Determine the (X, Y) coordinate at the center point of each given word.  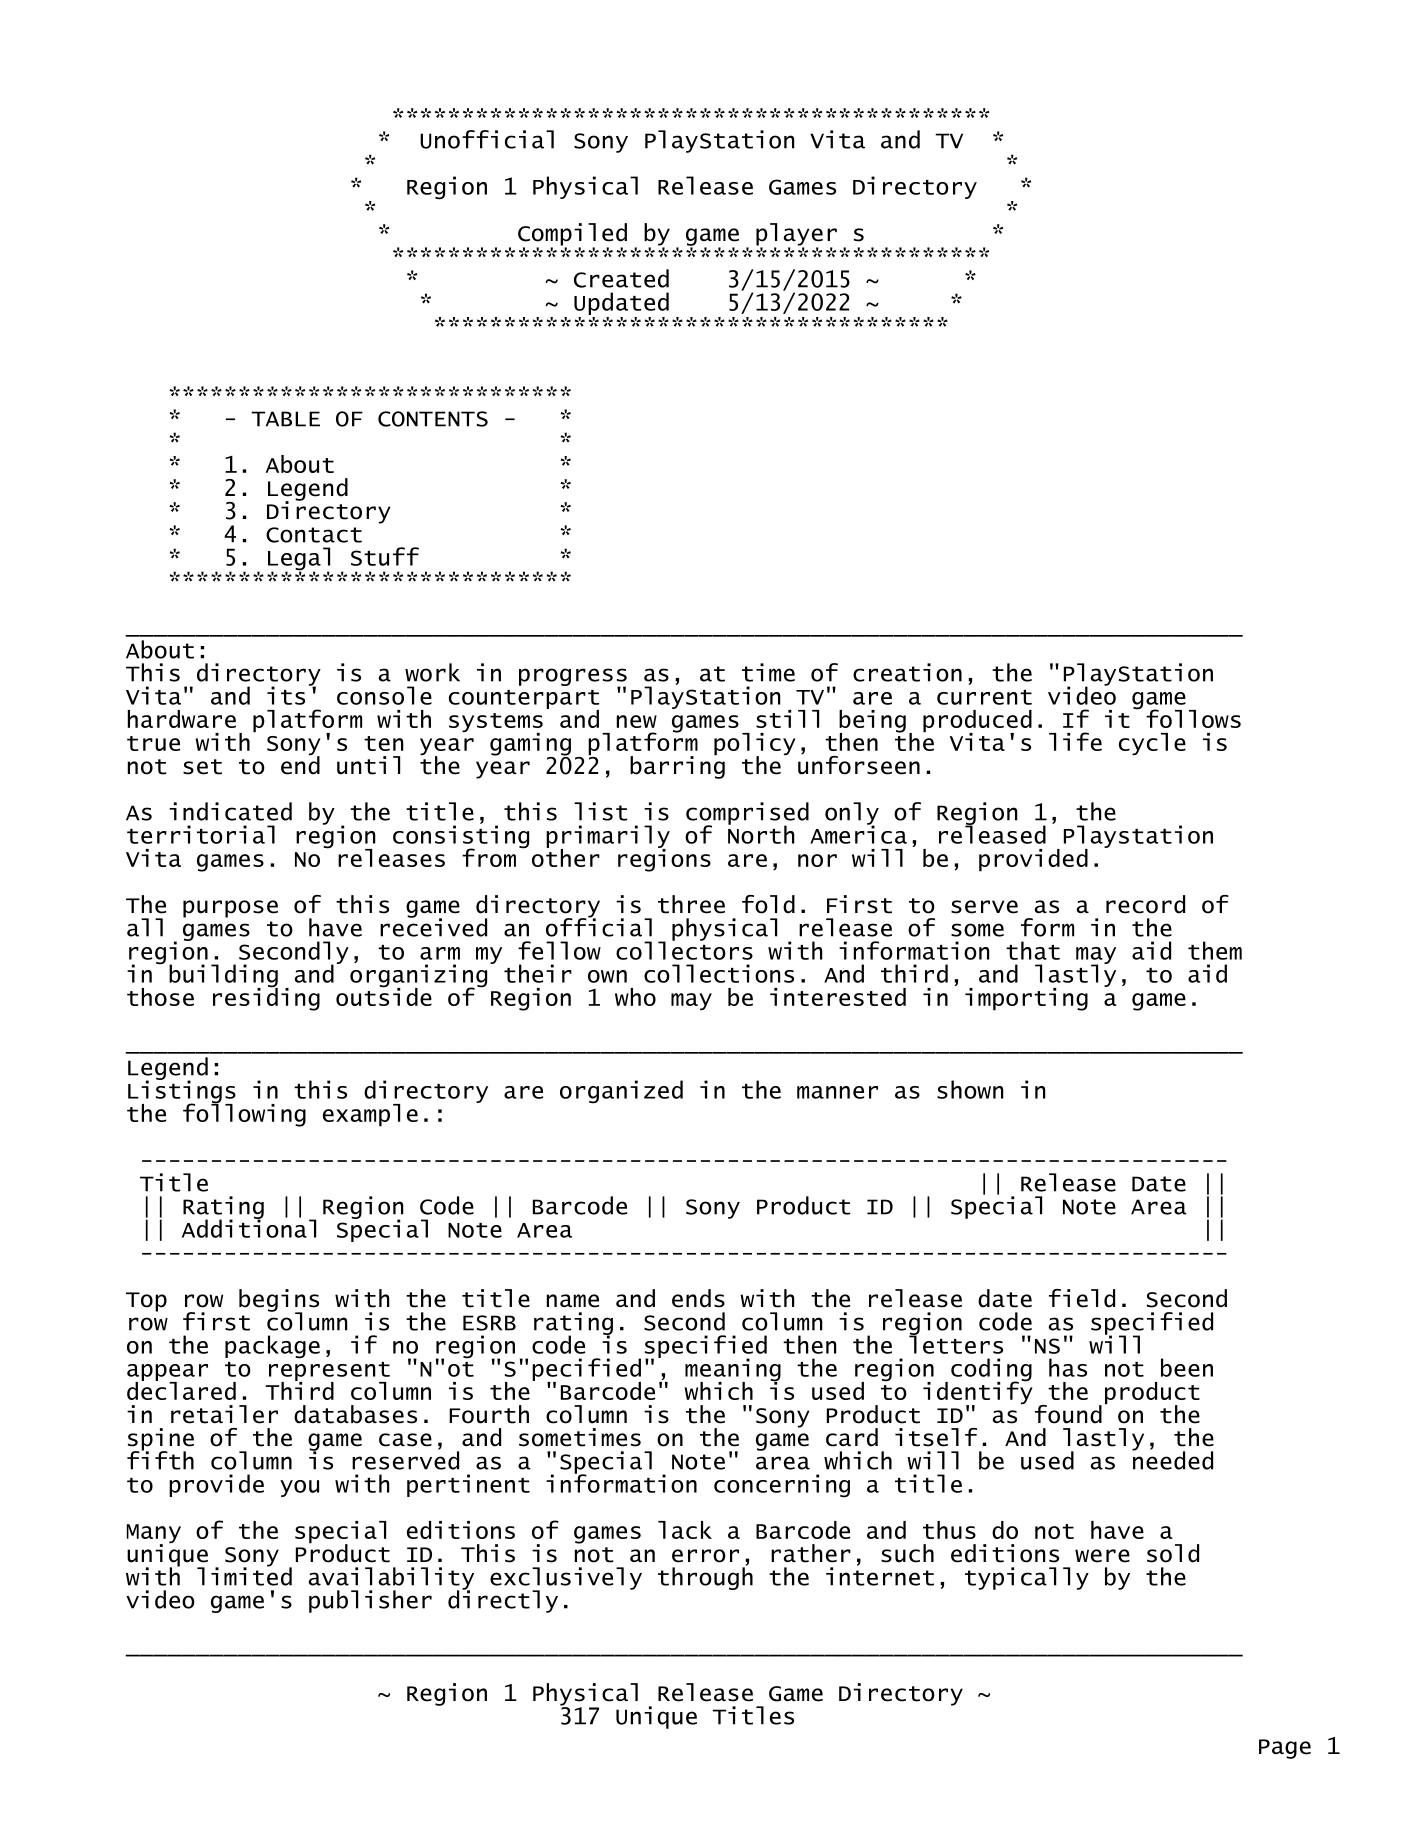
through (705, 1577)
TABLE (285, 419)
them (1215, 950)
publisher (370, 1601)
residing (266, 998)
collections (719, 973)
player (796, 235)
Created (621, 278)
